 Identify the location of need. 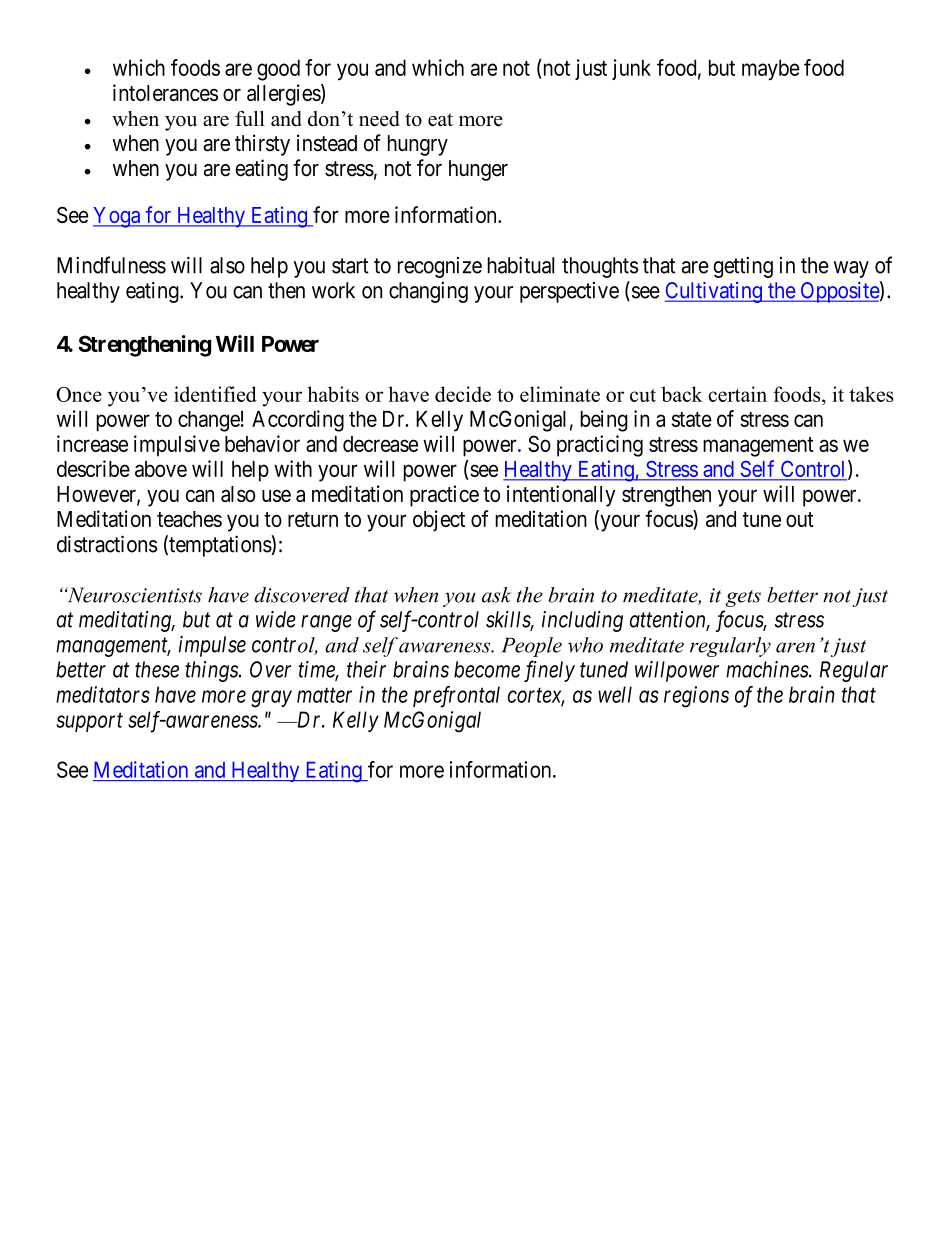
(379, 119).
